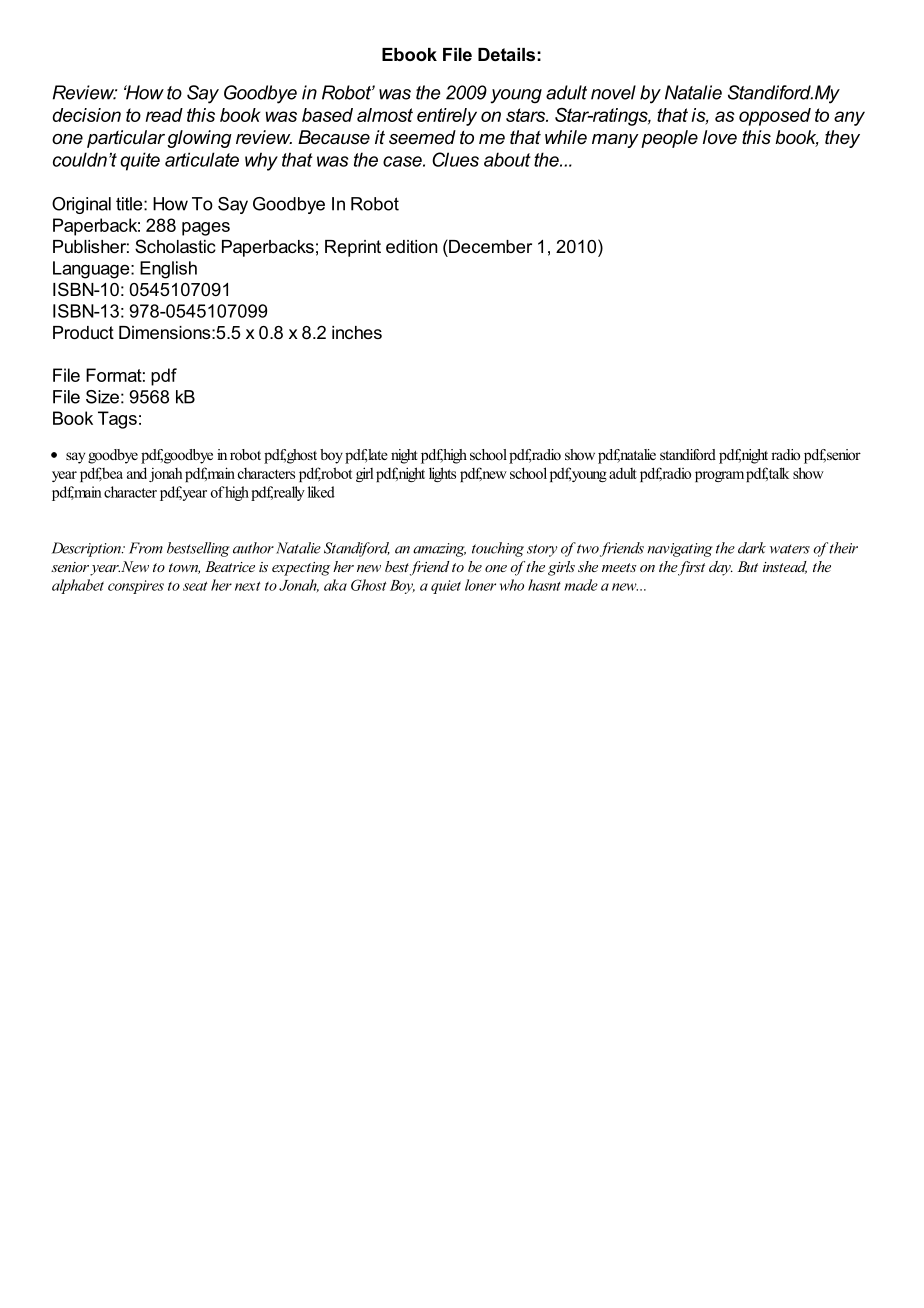  What do you see at coordinates (748, 566) in the screenshot?
I see `But` at bounding box center [748, 566].
